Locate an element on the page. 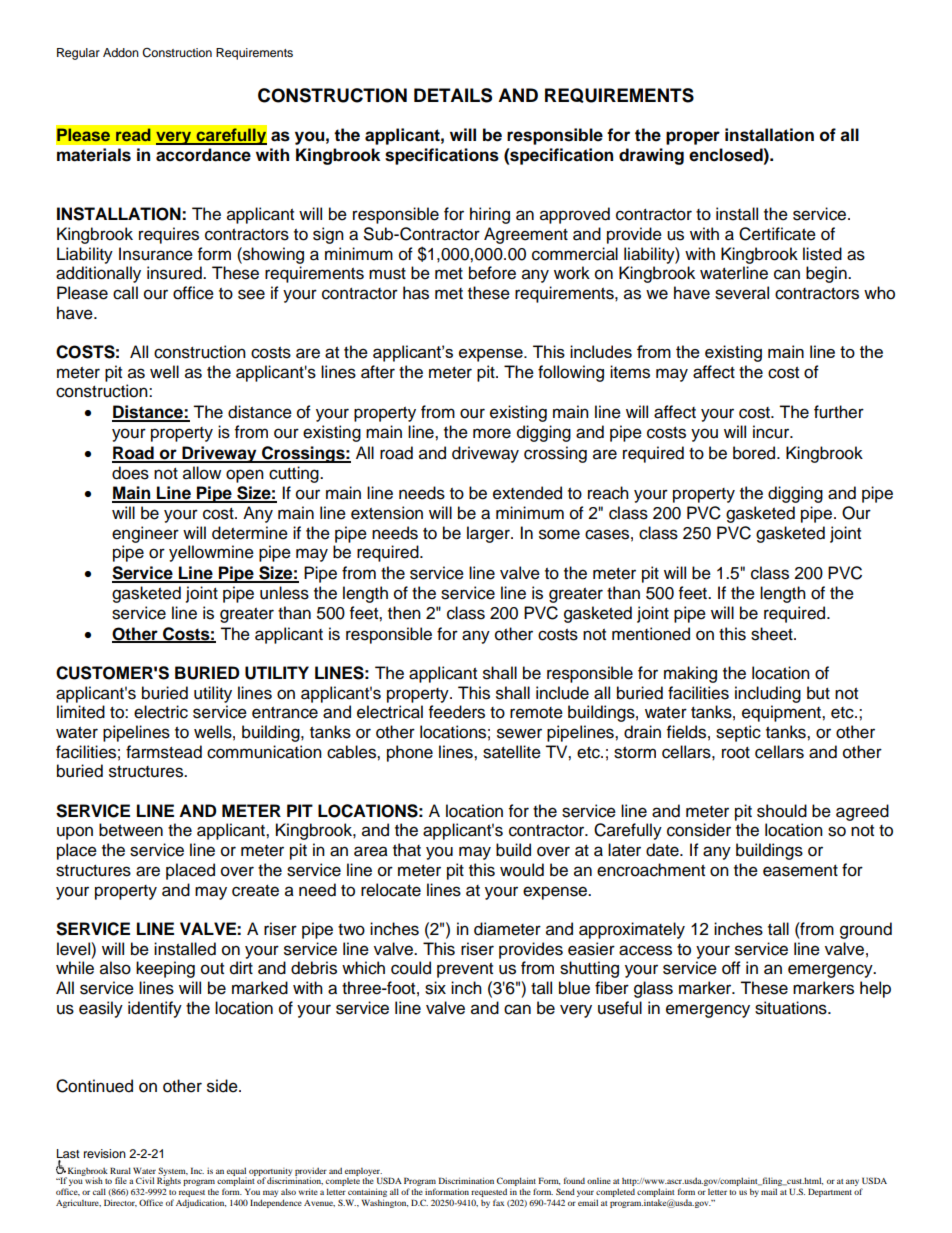 The height and width of the page is (1233, 952). incur is located at coordinates (772, 432).
